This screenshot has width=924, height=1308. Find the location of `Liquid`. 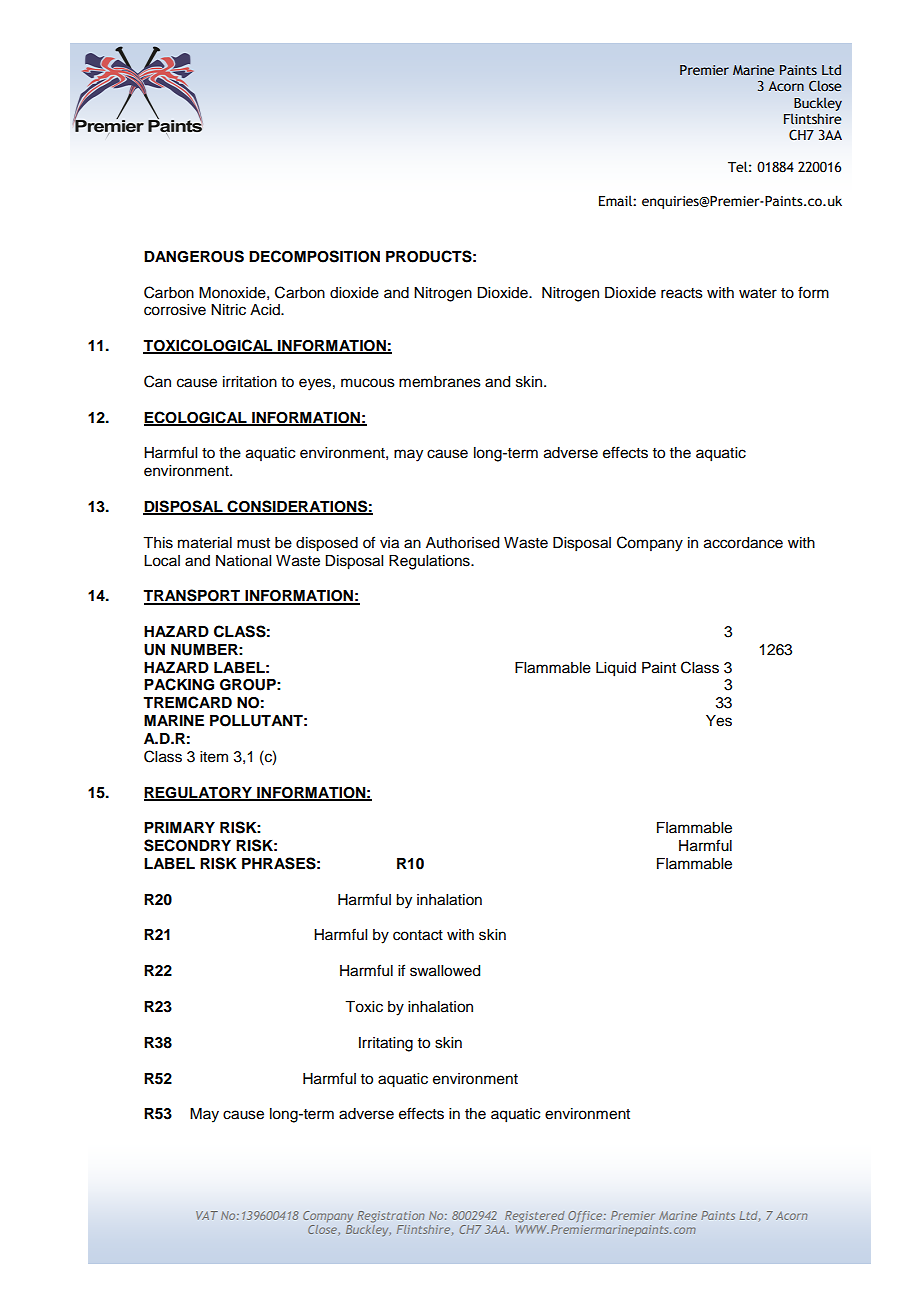

Liquid is located at coordinates (616, 669).
